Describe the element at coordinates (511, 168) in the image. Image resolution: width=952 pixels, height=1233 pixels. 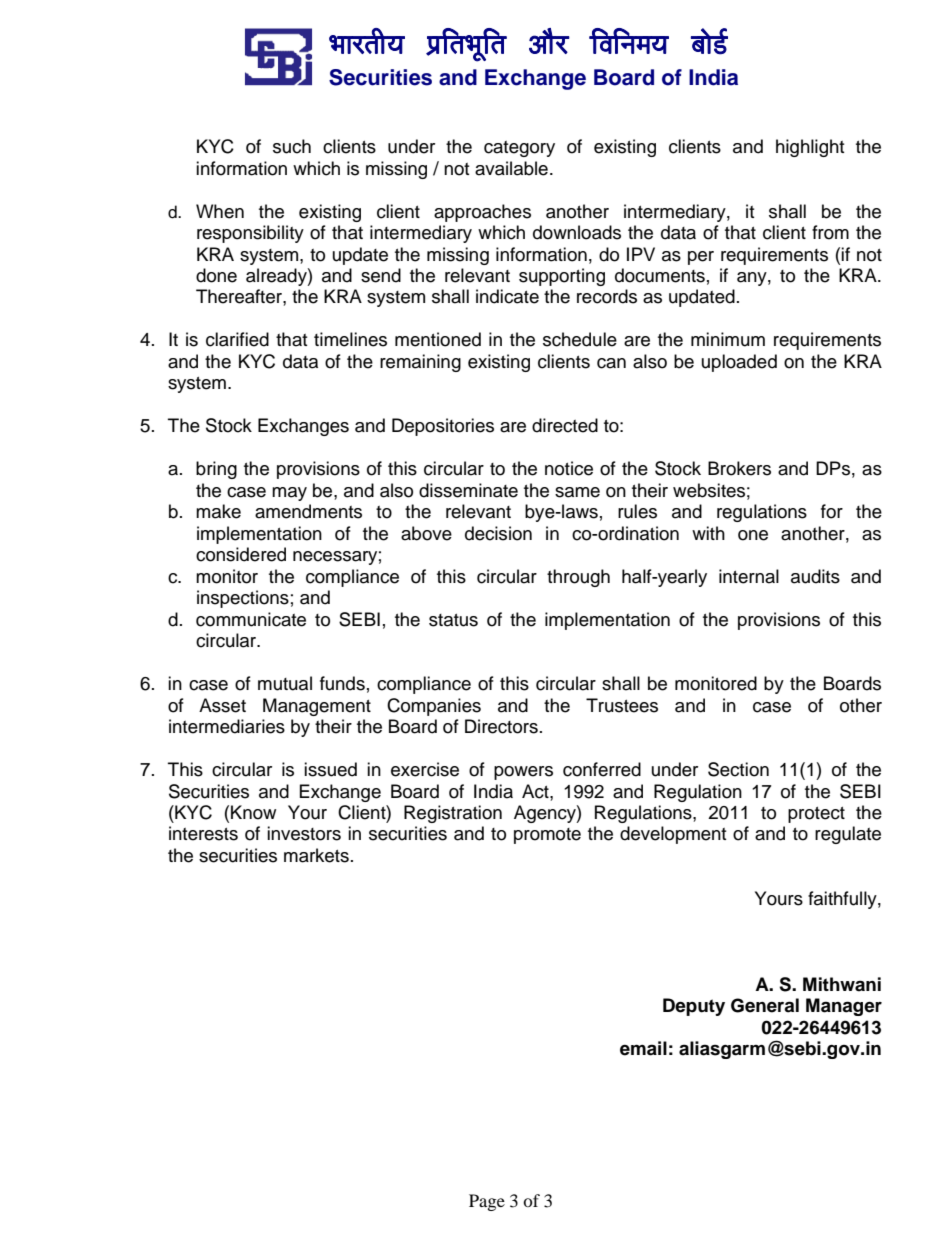
I see `available` at that location.
